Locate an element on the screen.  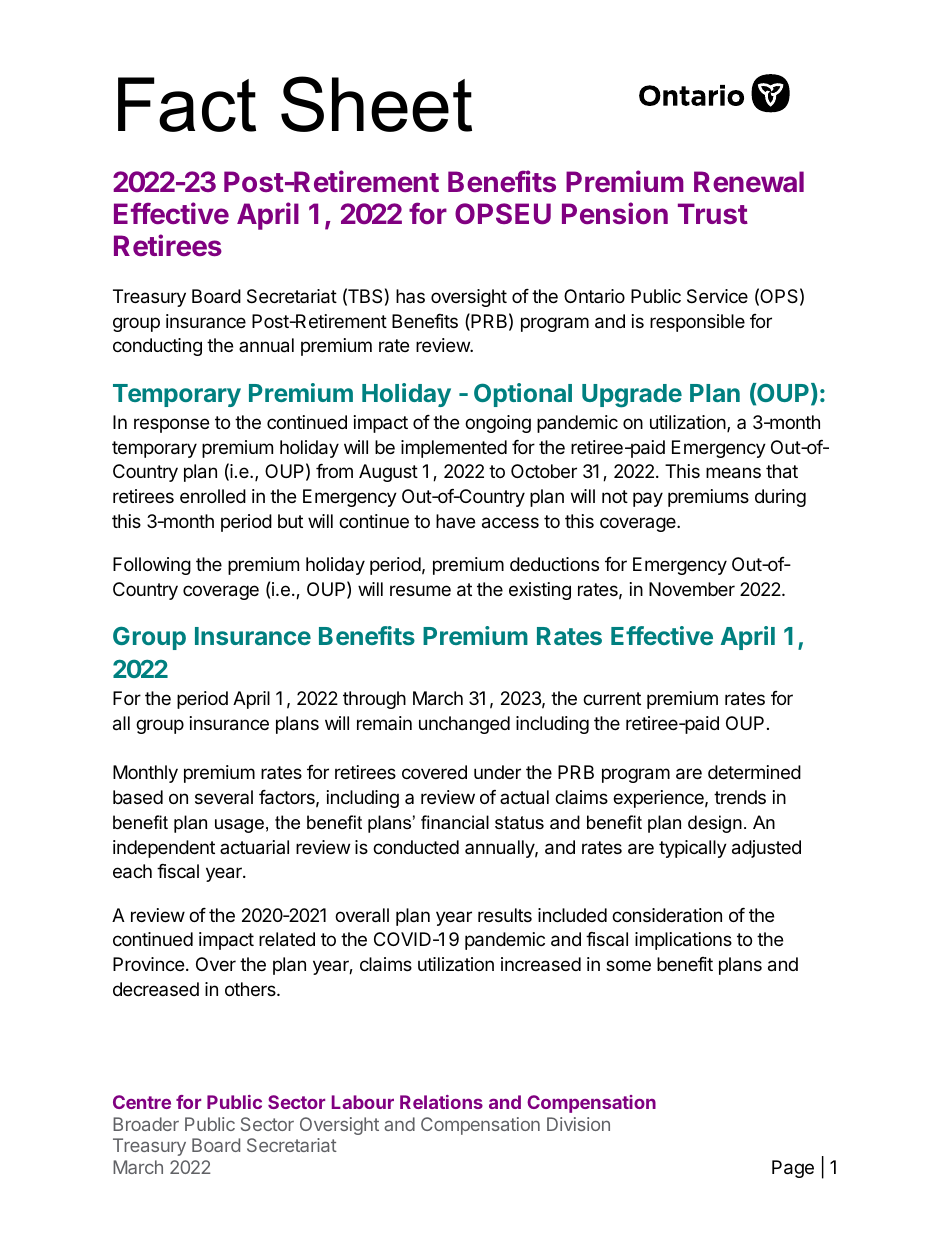
several is located at coordinates (224, 797).
